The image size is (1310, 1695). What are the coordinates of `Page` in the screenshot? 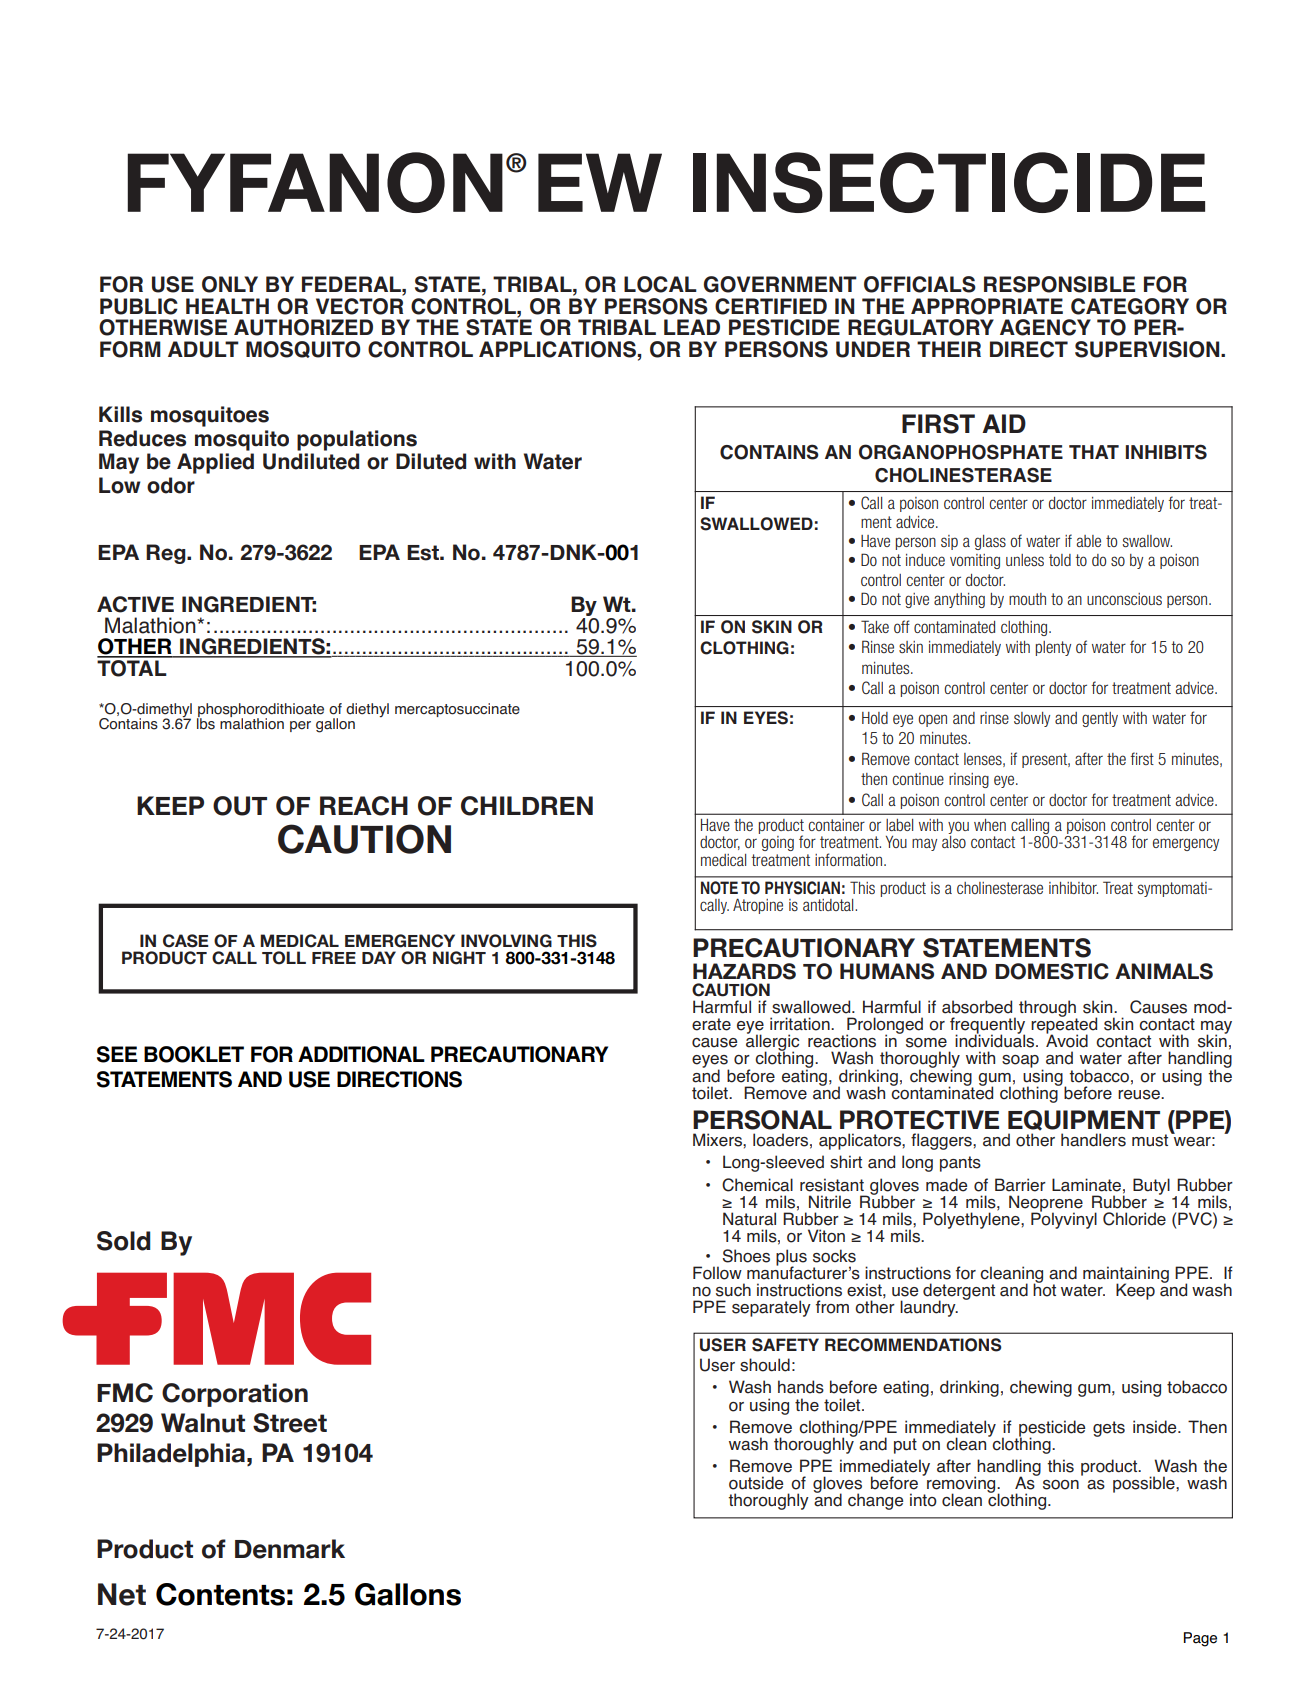 It's located at (1200, 1639).
